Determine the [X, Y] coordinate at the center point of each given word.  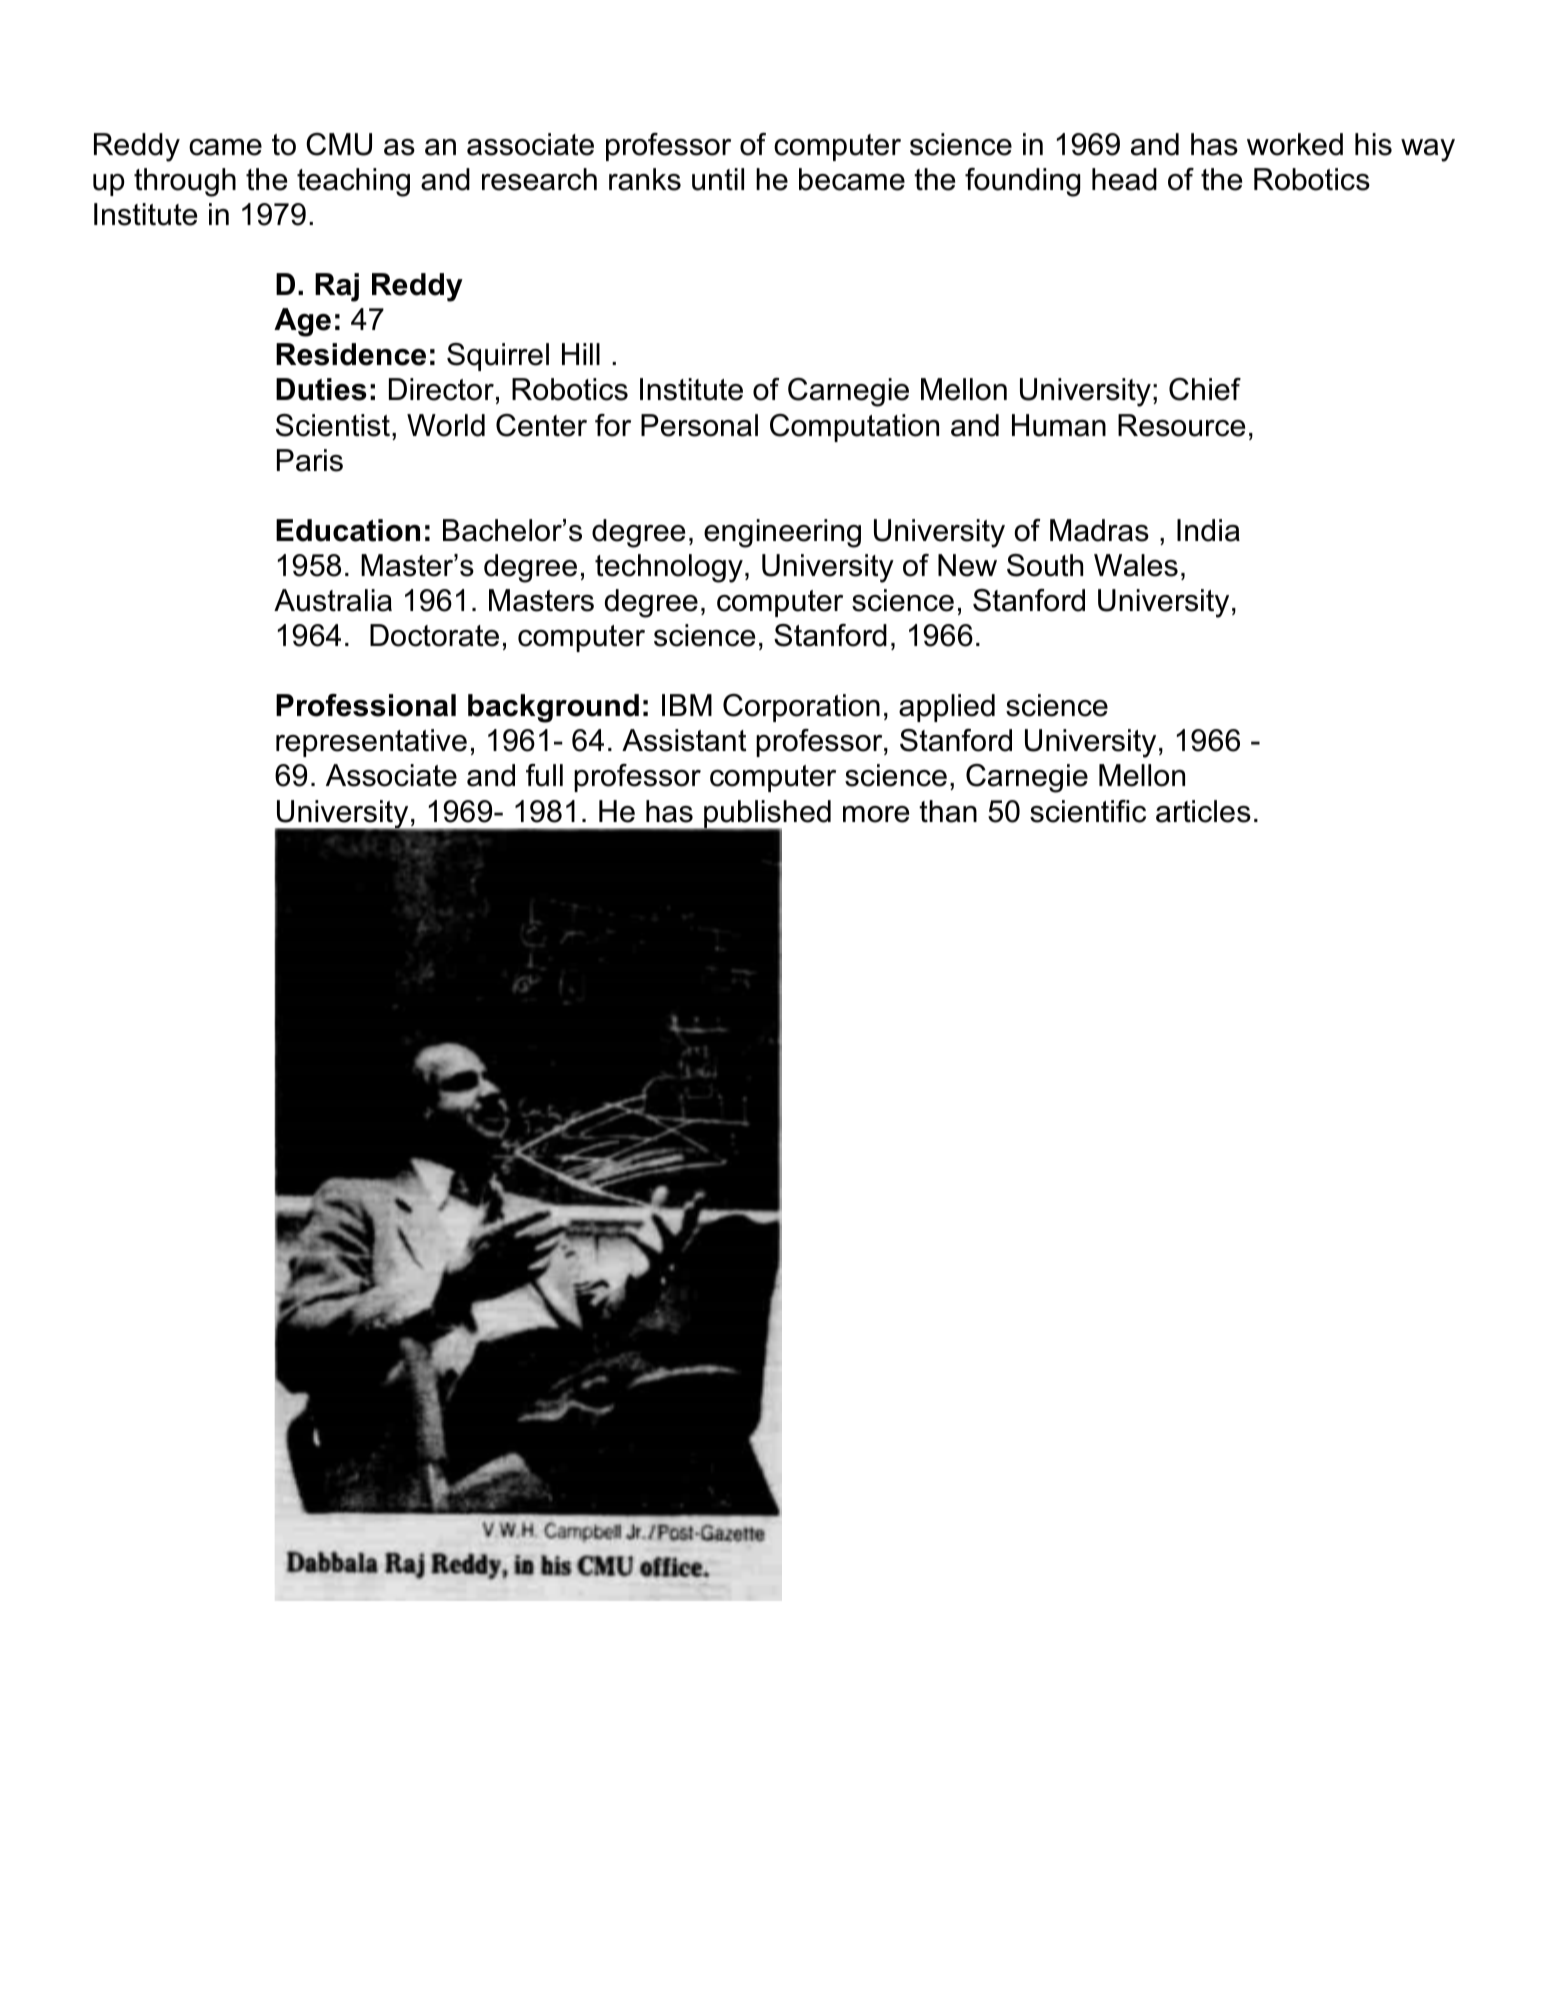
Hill [581, 354]
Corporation [801, 708]
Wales [1136, 565]
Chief [1205, 389]
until [718, 179]
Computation [854, 428]
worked [1295, 144]
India [1208, 530]
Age [302, 322]
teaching [353, 182]
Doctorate [434, 635]
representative [371, 743]
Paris [310, 460]
